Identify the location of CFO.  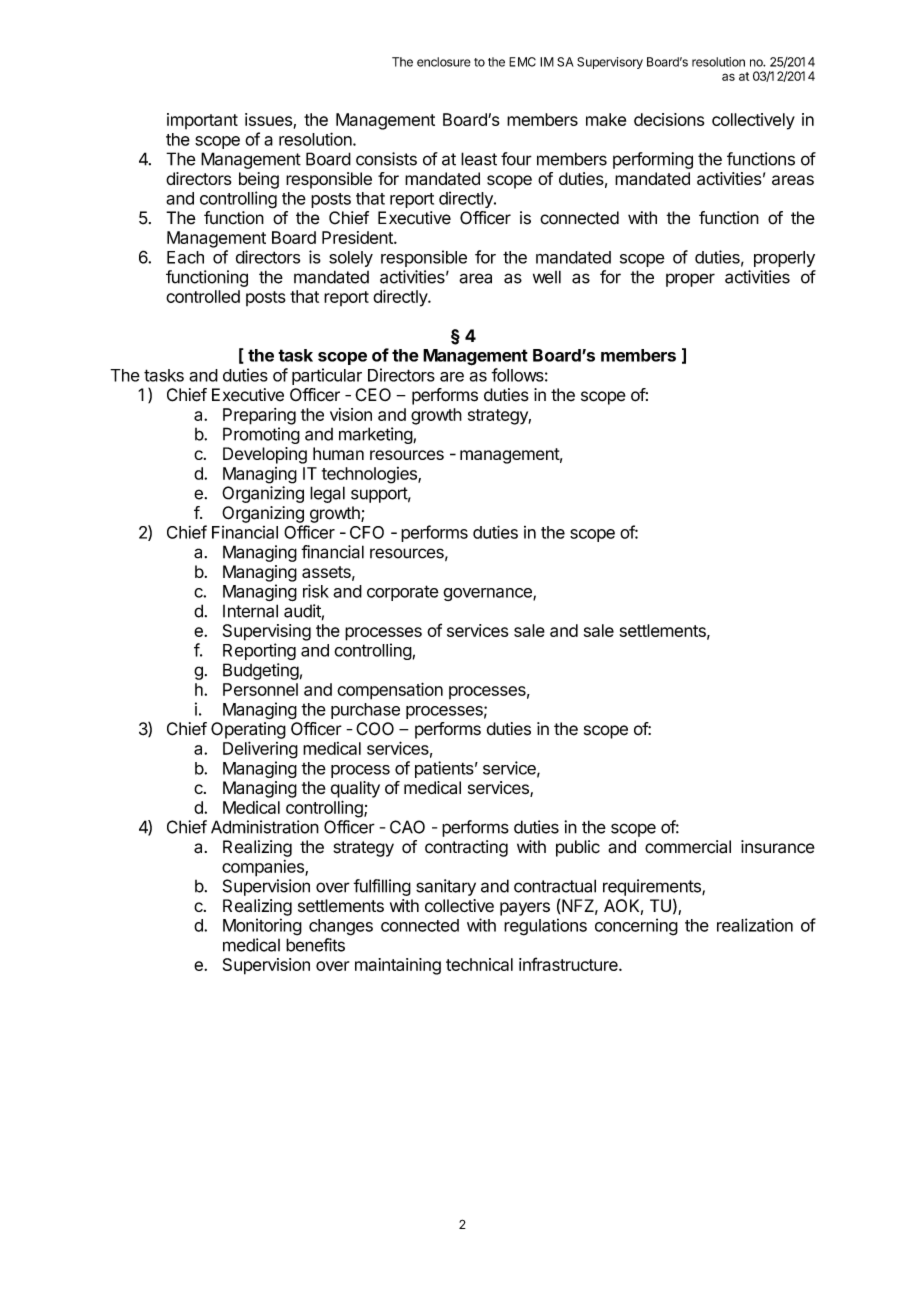
(367, 532).
